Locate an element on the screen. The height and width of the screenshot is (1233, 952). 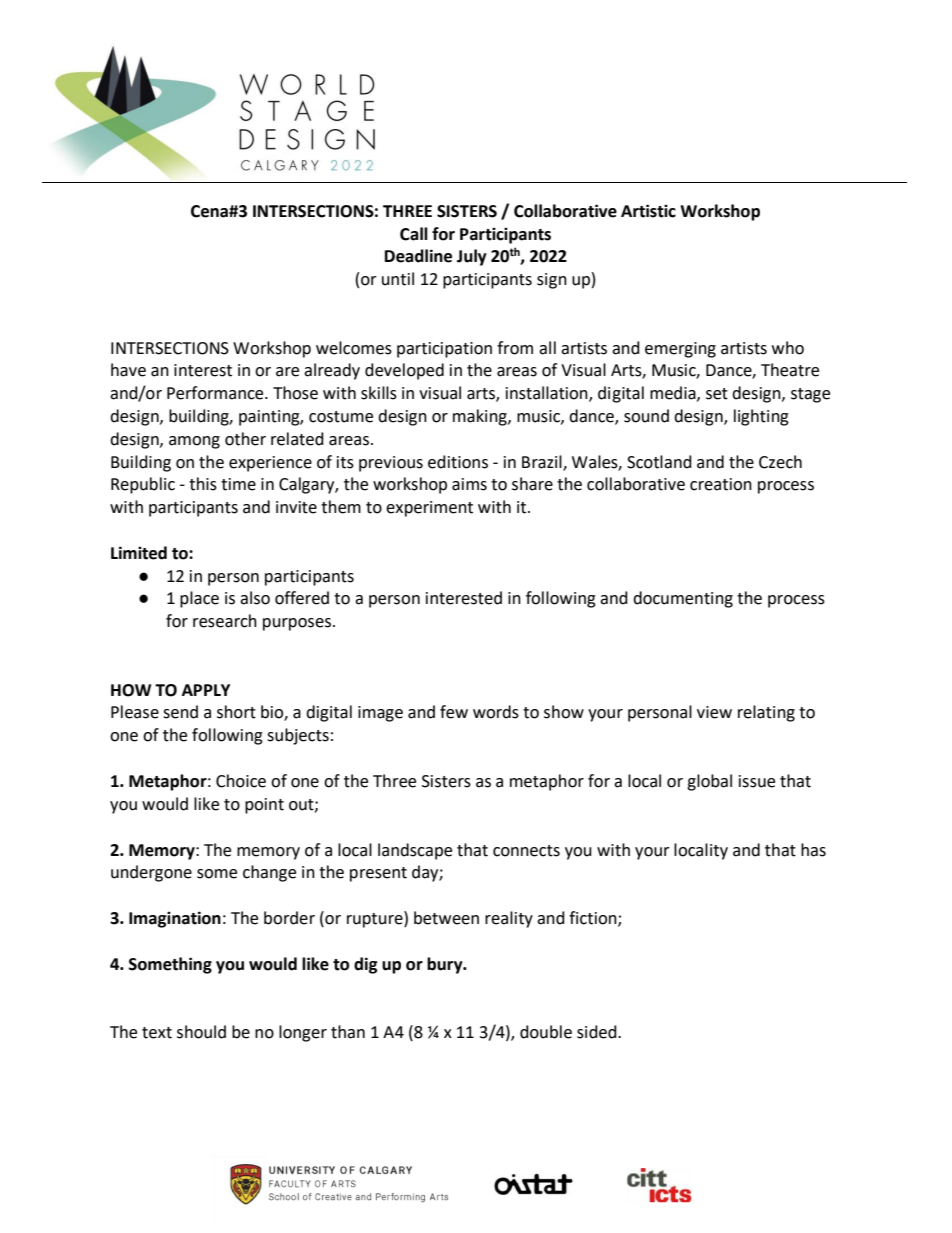
aims is located at coordinates (469, 484).
